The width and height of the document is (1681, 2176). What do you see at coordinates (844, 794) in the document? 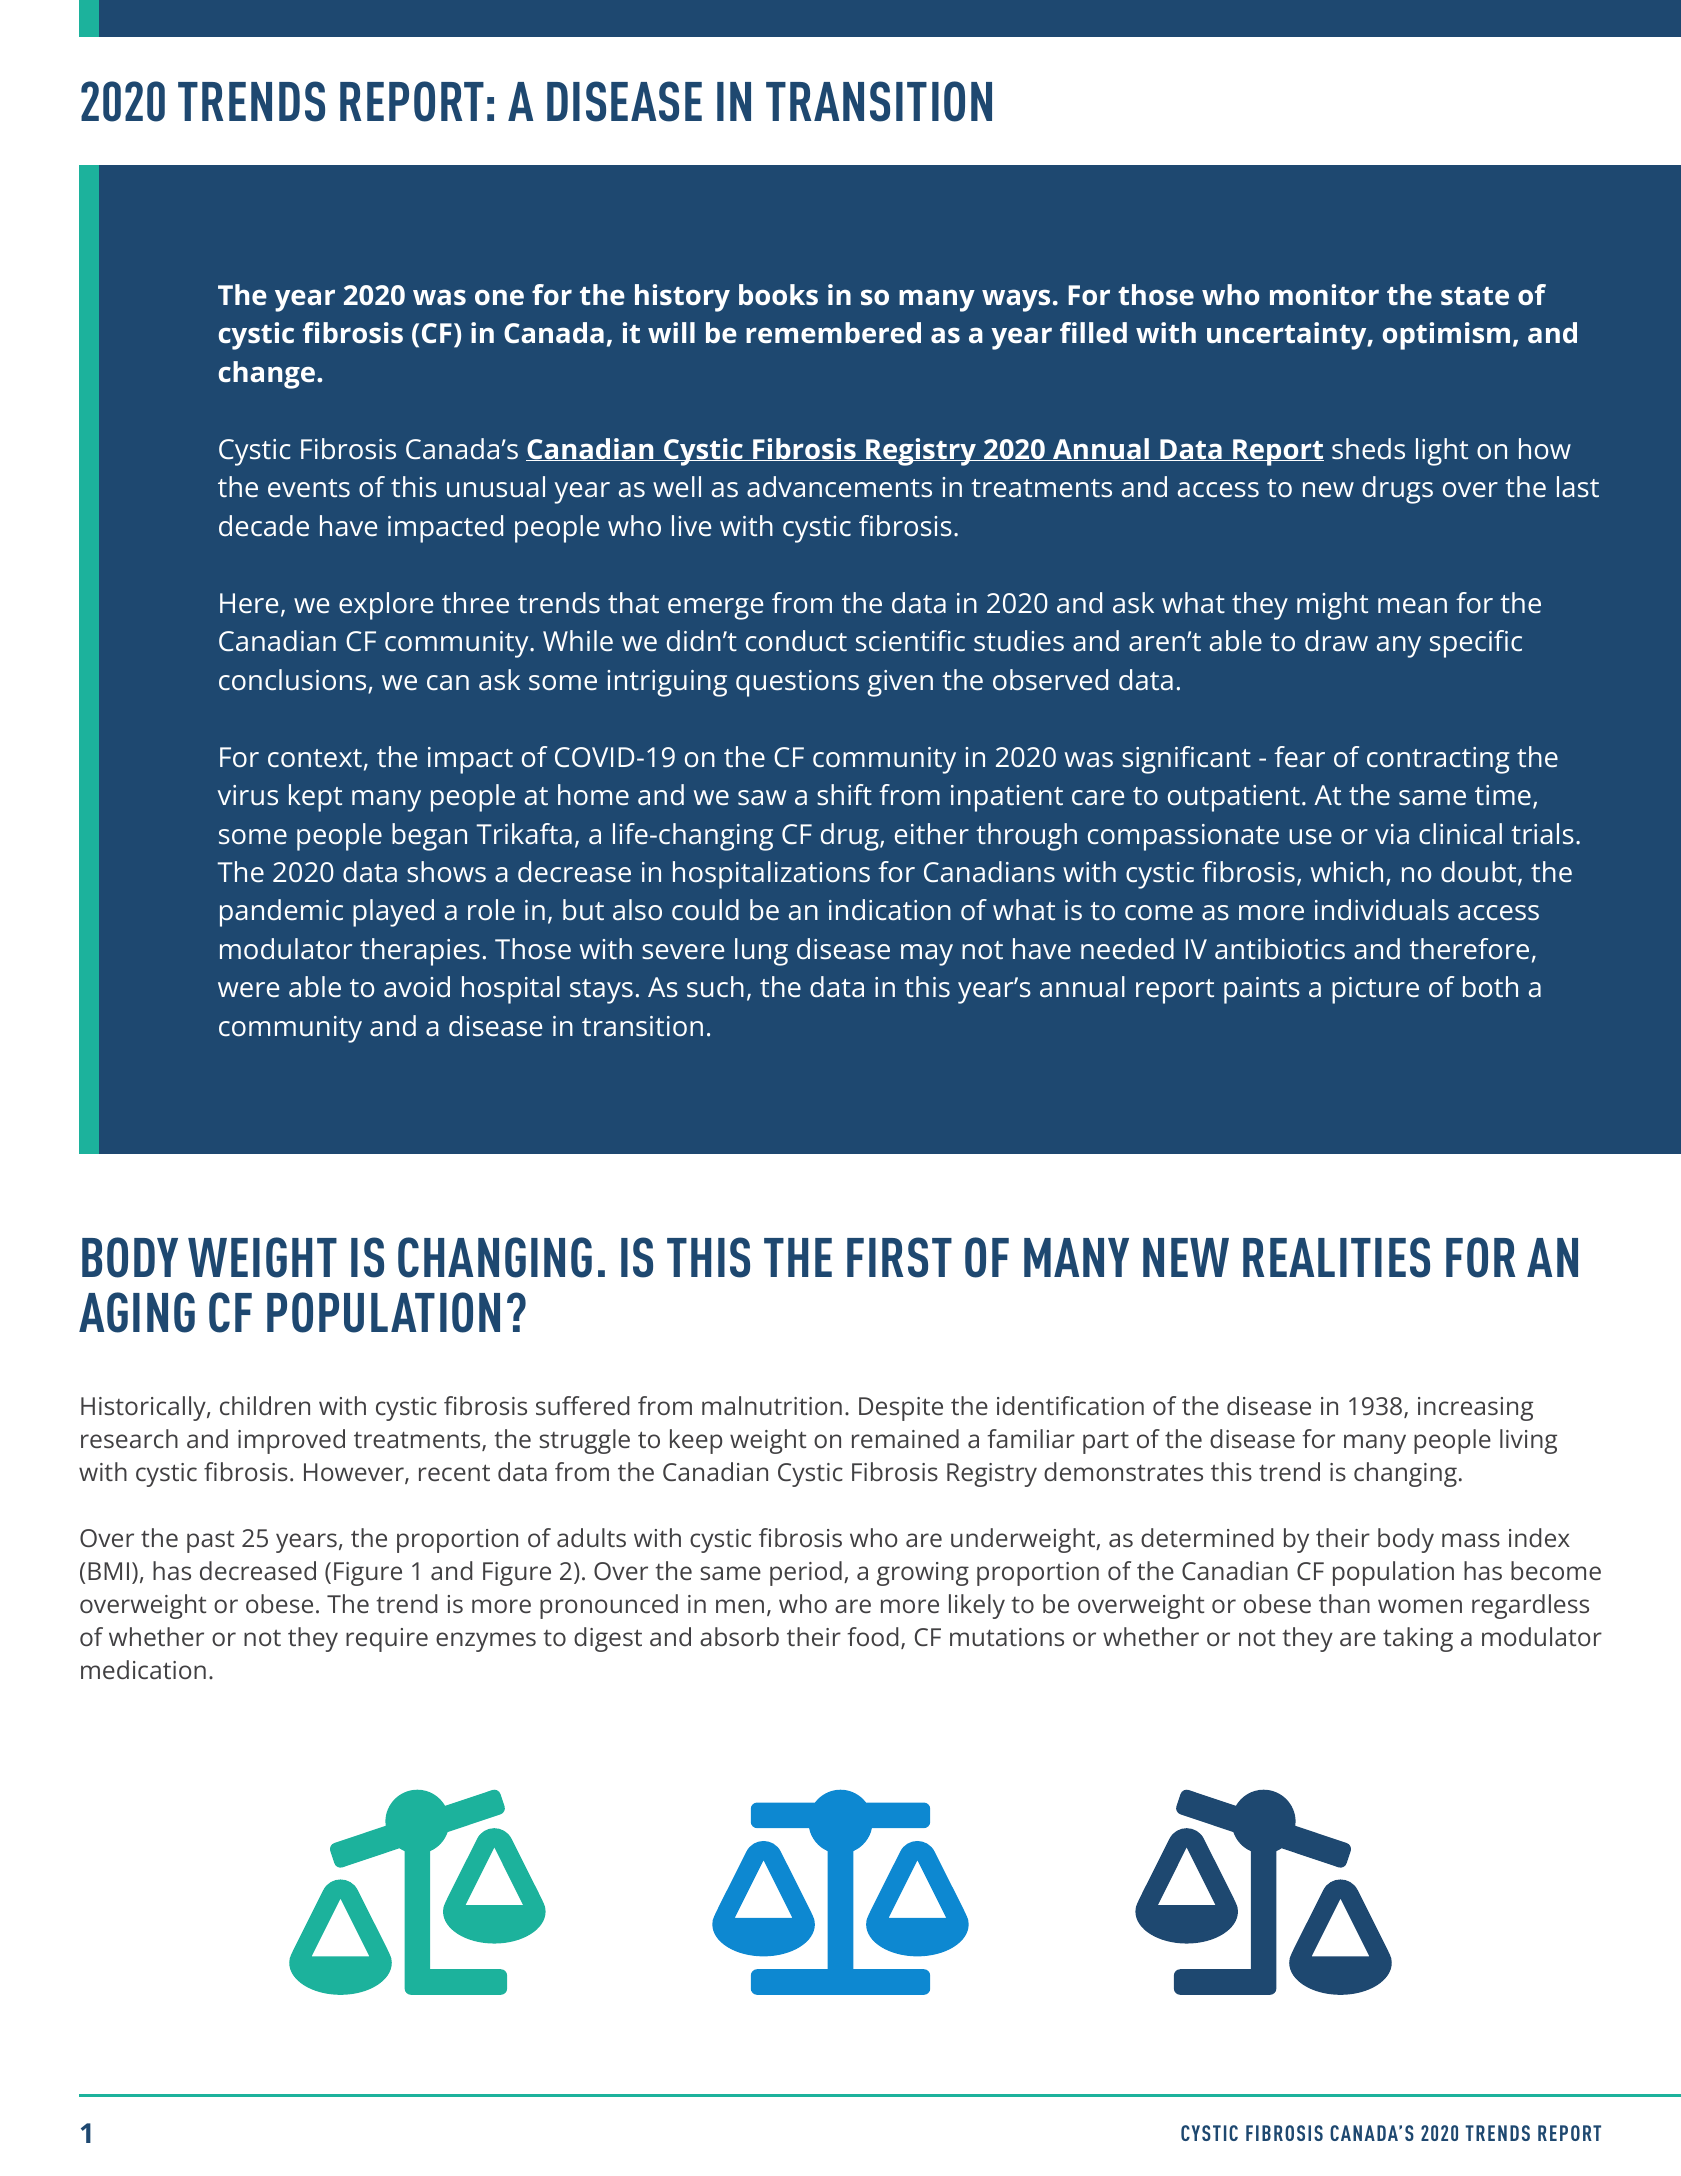
I see `shift` at bounding box center [844, 794].
